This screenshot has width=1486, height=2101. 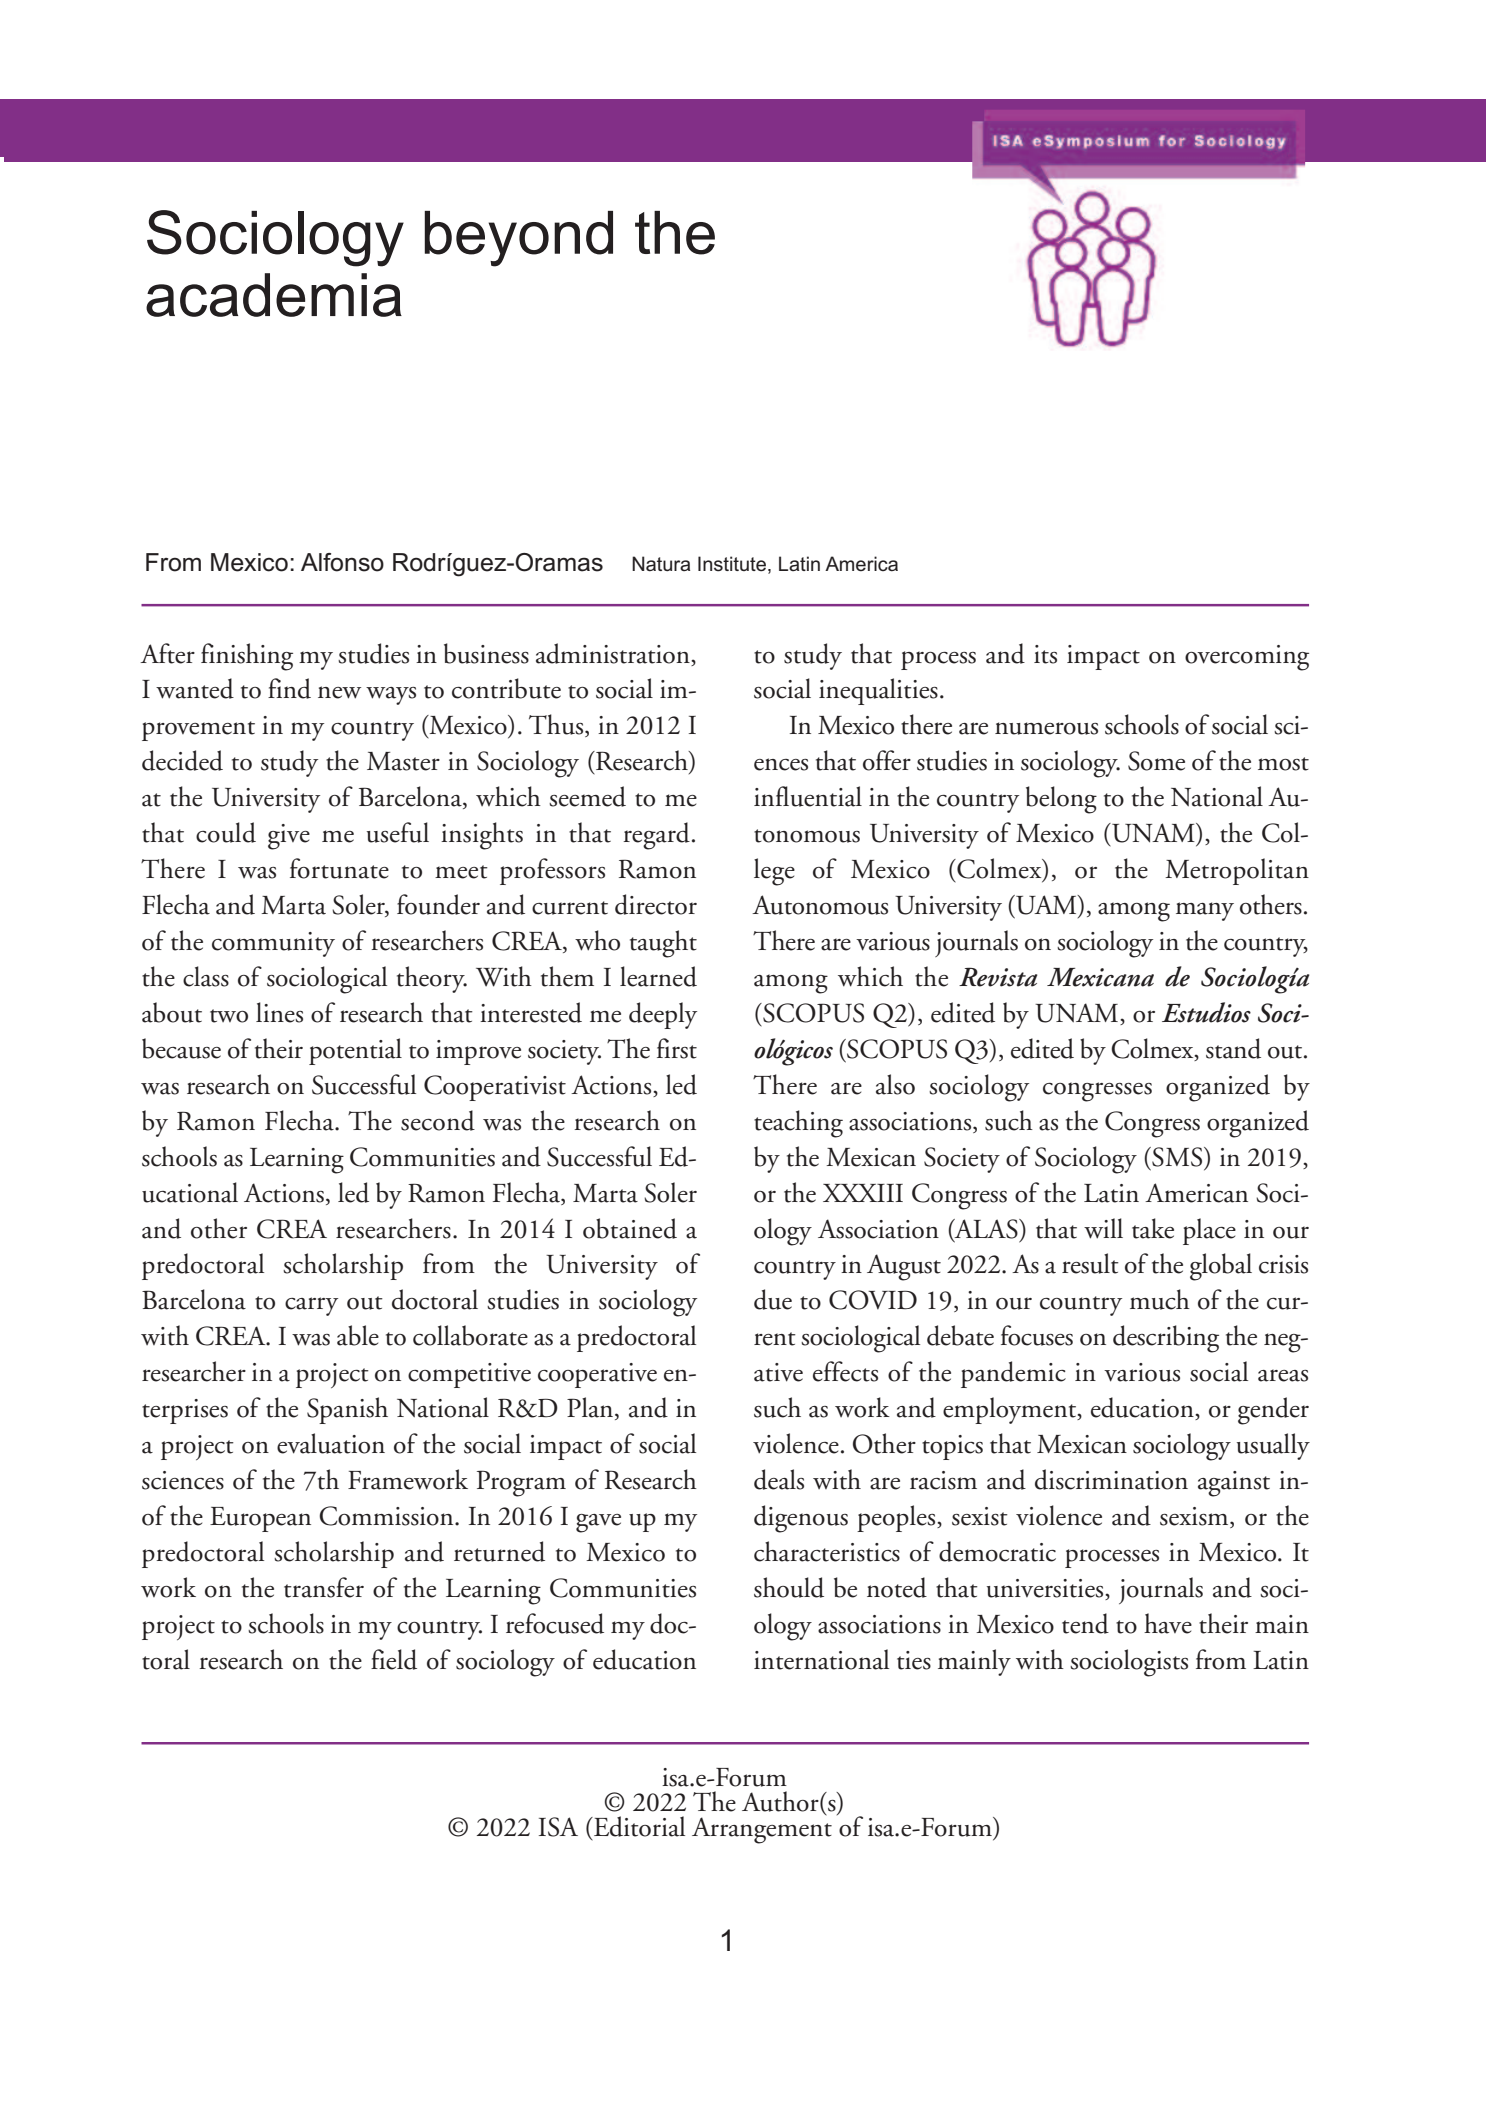 What do you see at coordinates (394, 1659) in the screenshot?
I see `field` at bounding box center [394, 1659].
